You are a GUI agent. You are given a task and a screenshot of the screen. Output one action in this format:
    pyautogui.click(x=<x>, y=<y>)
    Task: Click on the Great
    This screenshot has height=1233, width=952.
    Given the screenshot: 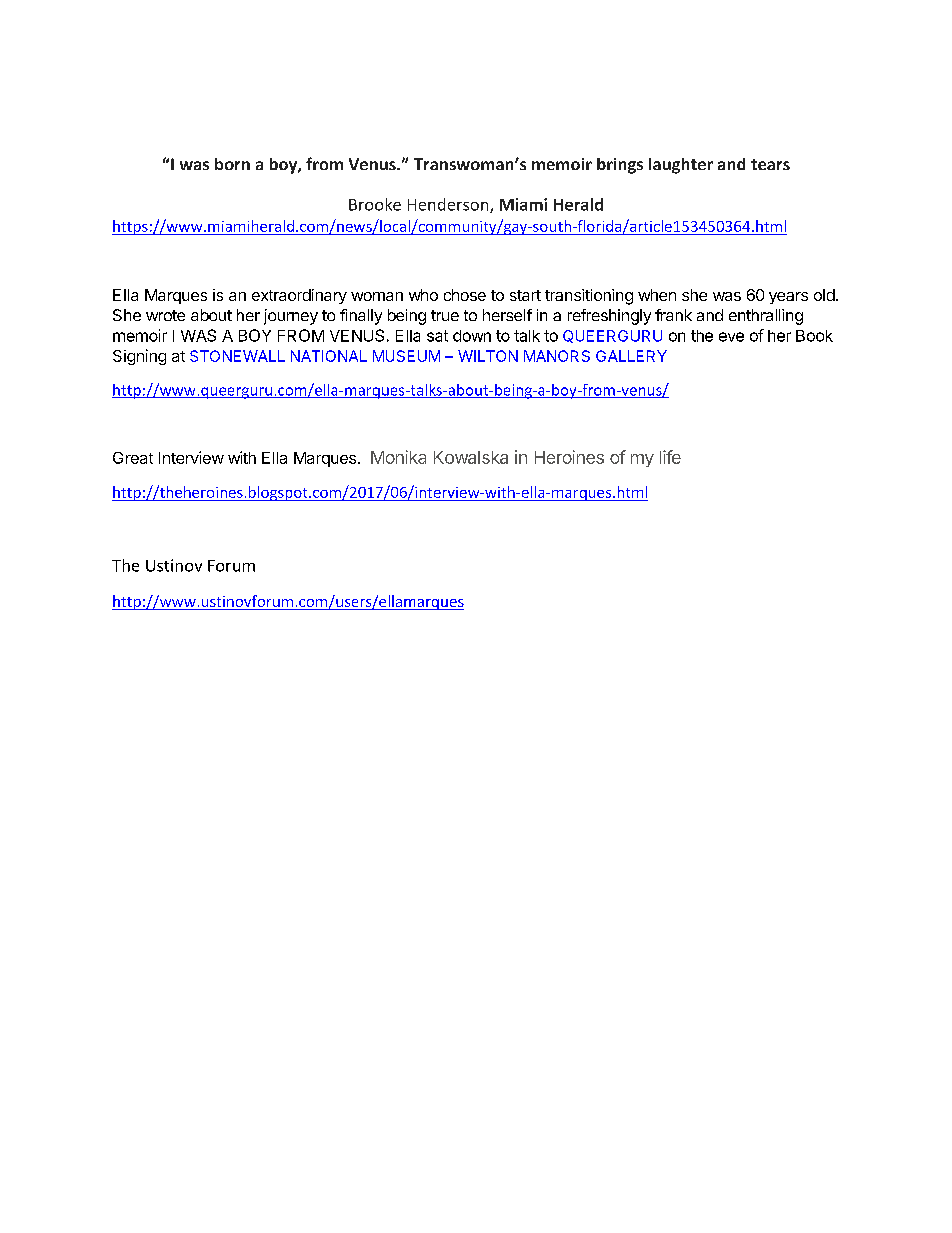 What is the action you would take?
    pyautogui.click(x=133, y=458)
